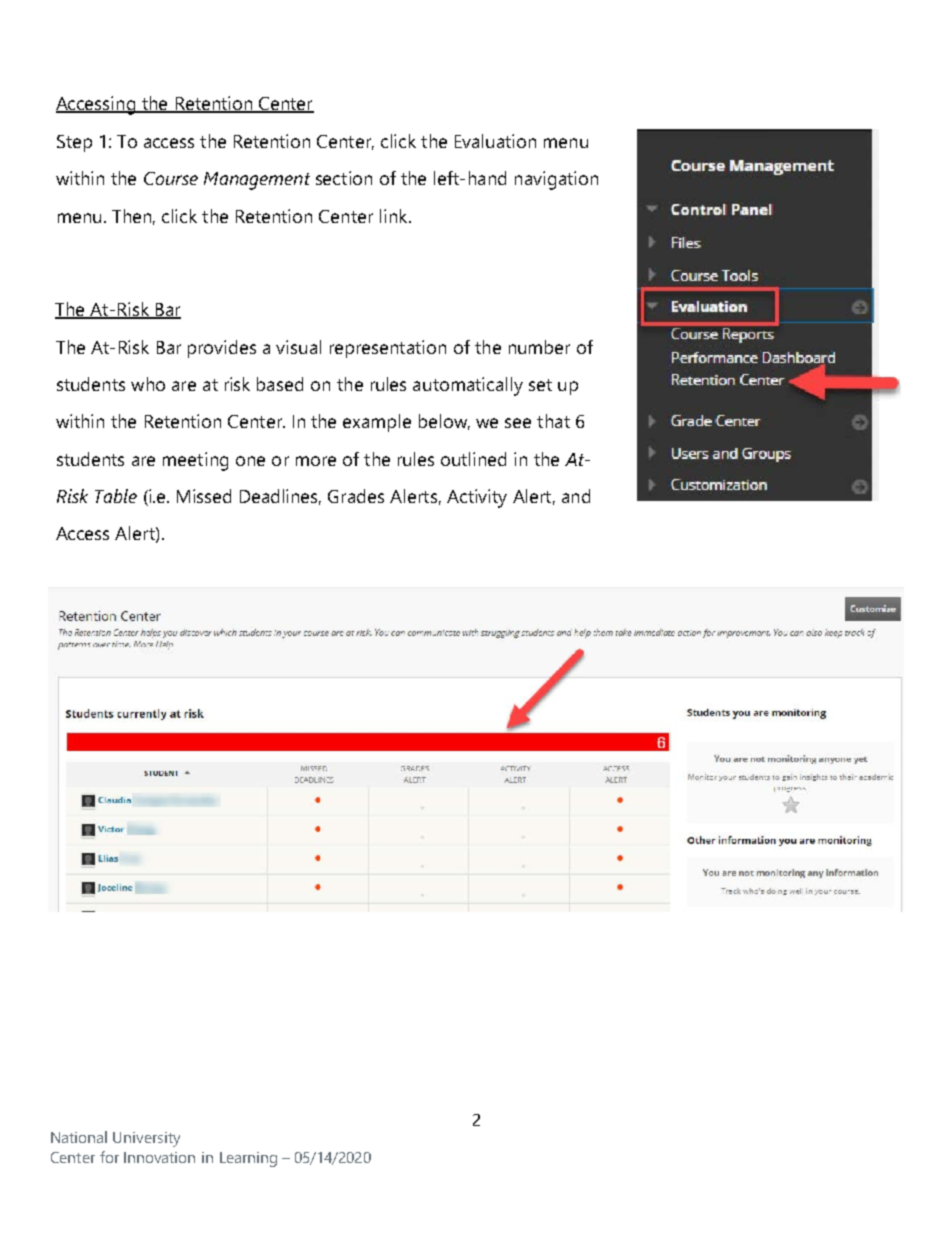  Describe the element at coordinates (146, 1139) in the document. I see `University` at that location.
